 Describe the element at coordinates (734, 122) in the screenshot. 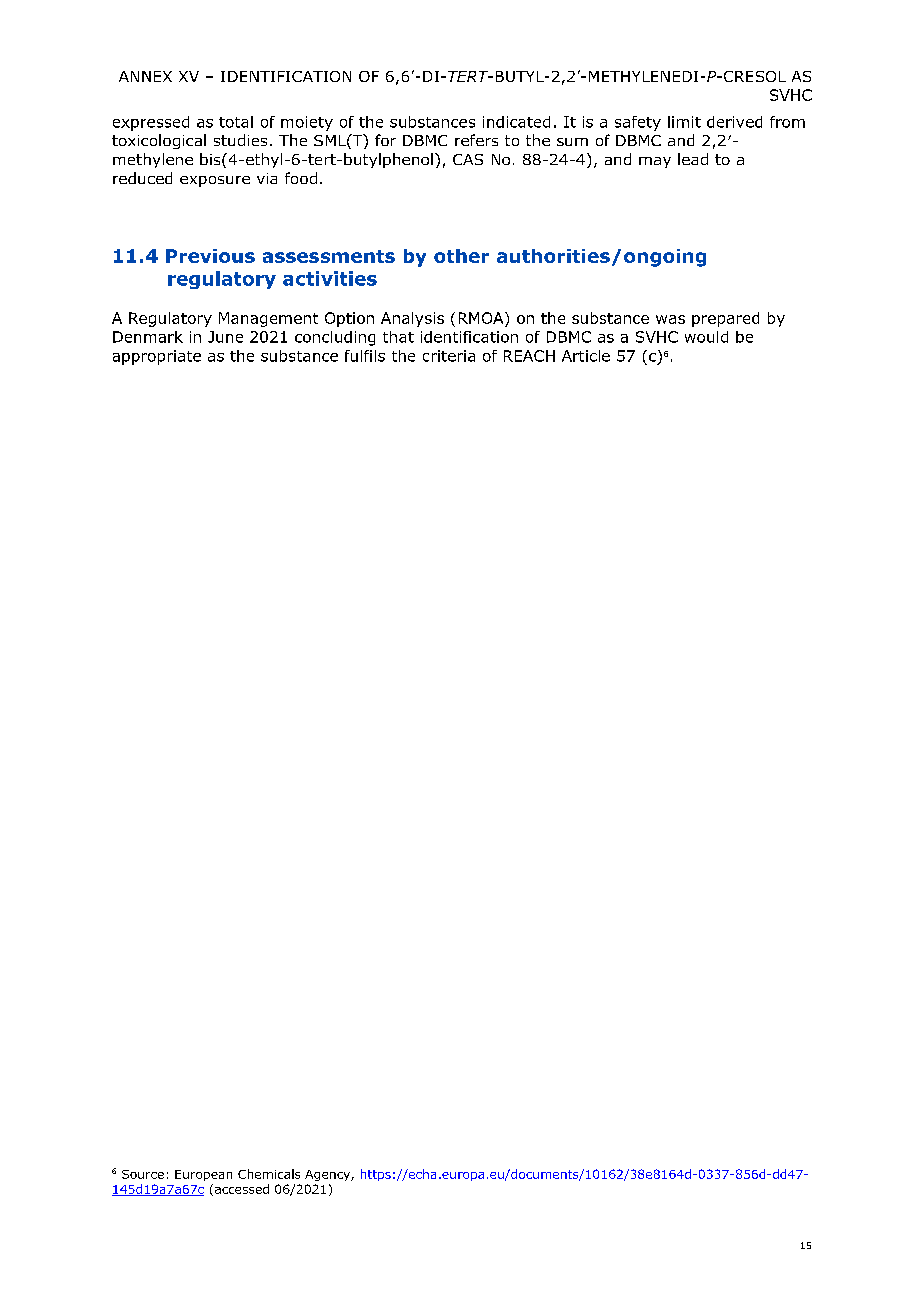

I see `derived` at that location.
